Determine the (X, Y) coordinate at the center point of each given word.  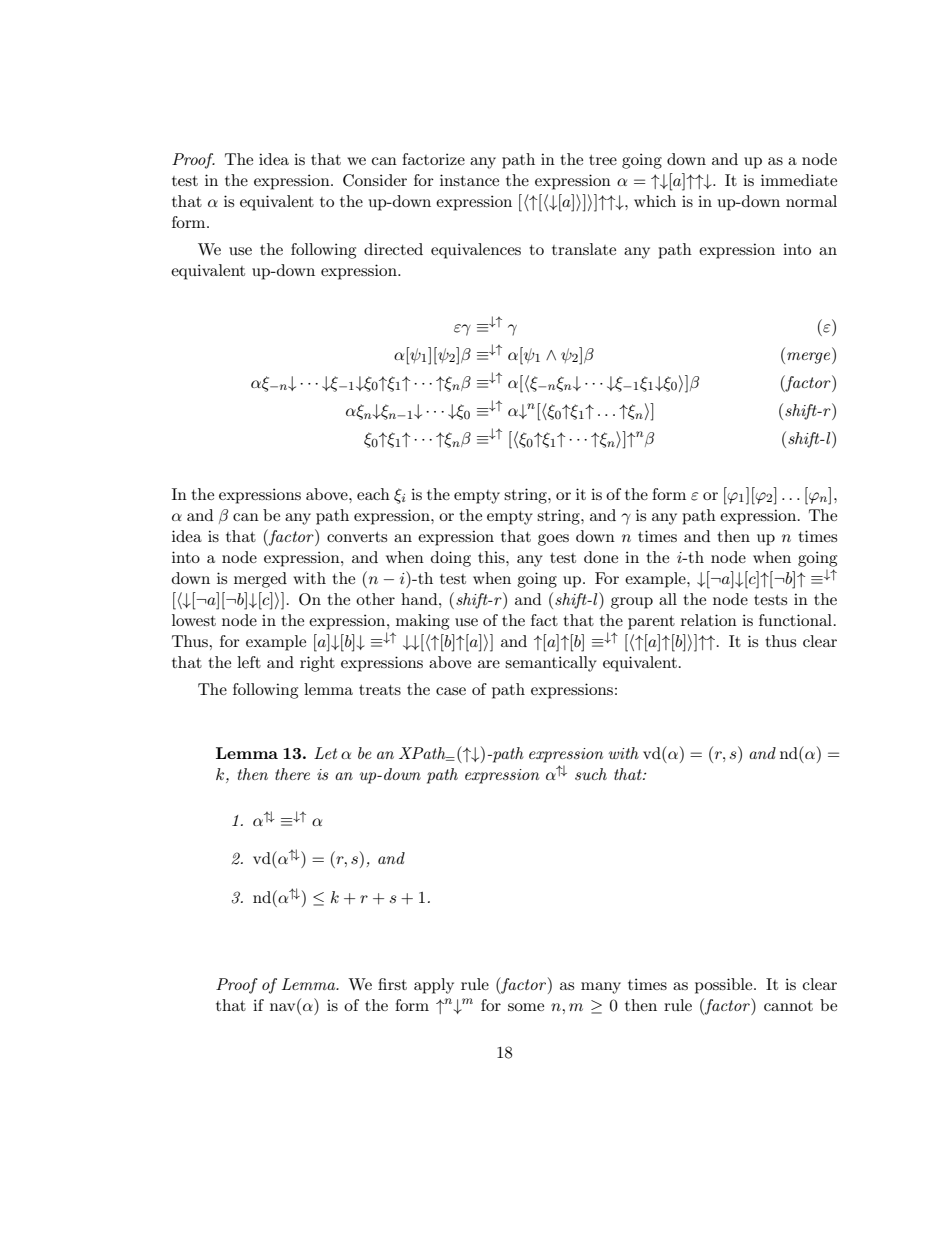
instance (469, 180)
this (492, 557)
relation (709, 620)
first (392, 984)
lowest (194, 620)
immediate (799, 180)
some (526, 1007)
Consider (375, 180)
